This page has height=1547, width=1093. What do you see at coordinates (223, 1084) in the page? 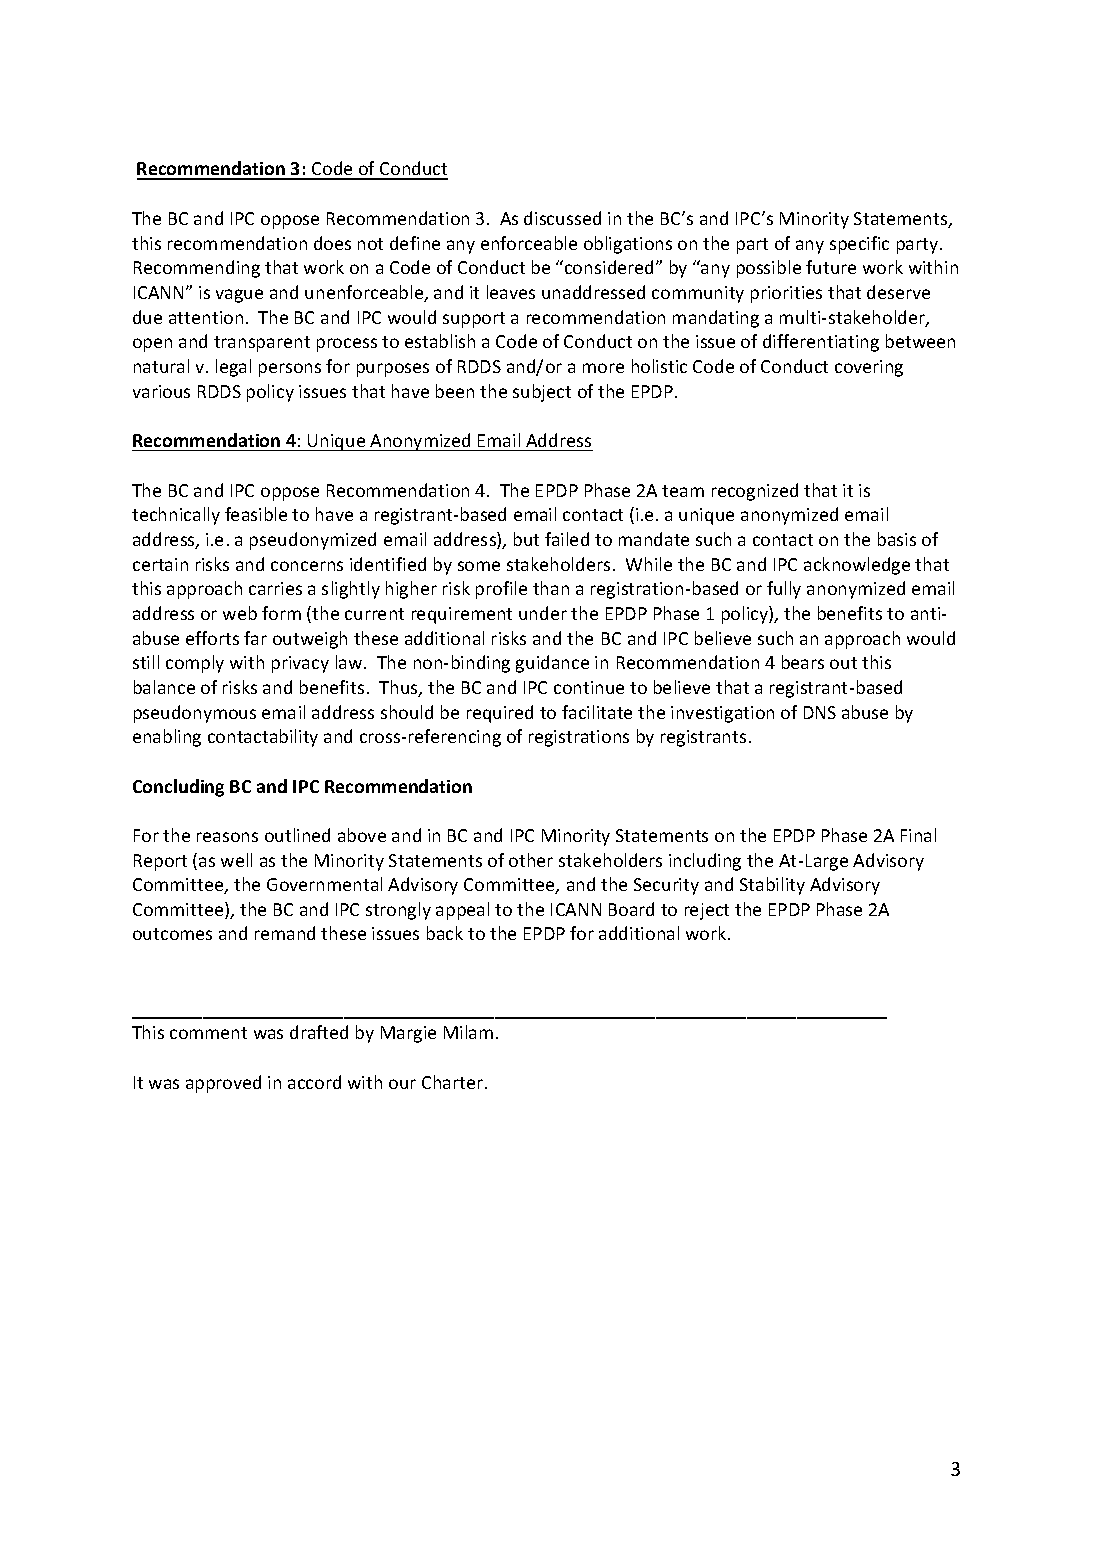
I see `approved` at bounding box center [223, 1084].
